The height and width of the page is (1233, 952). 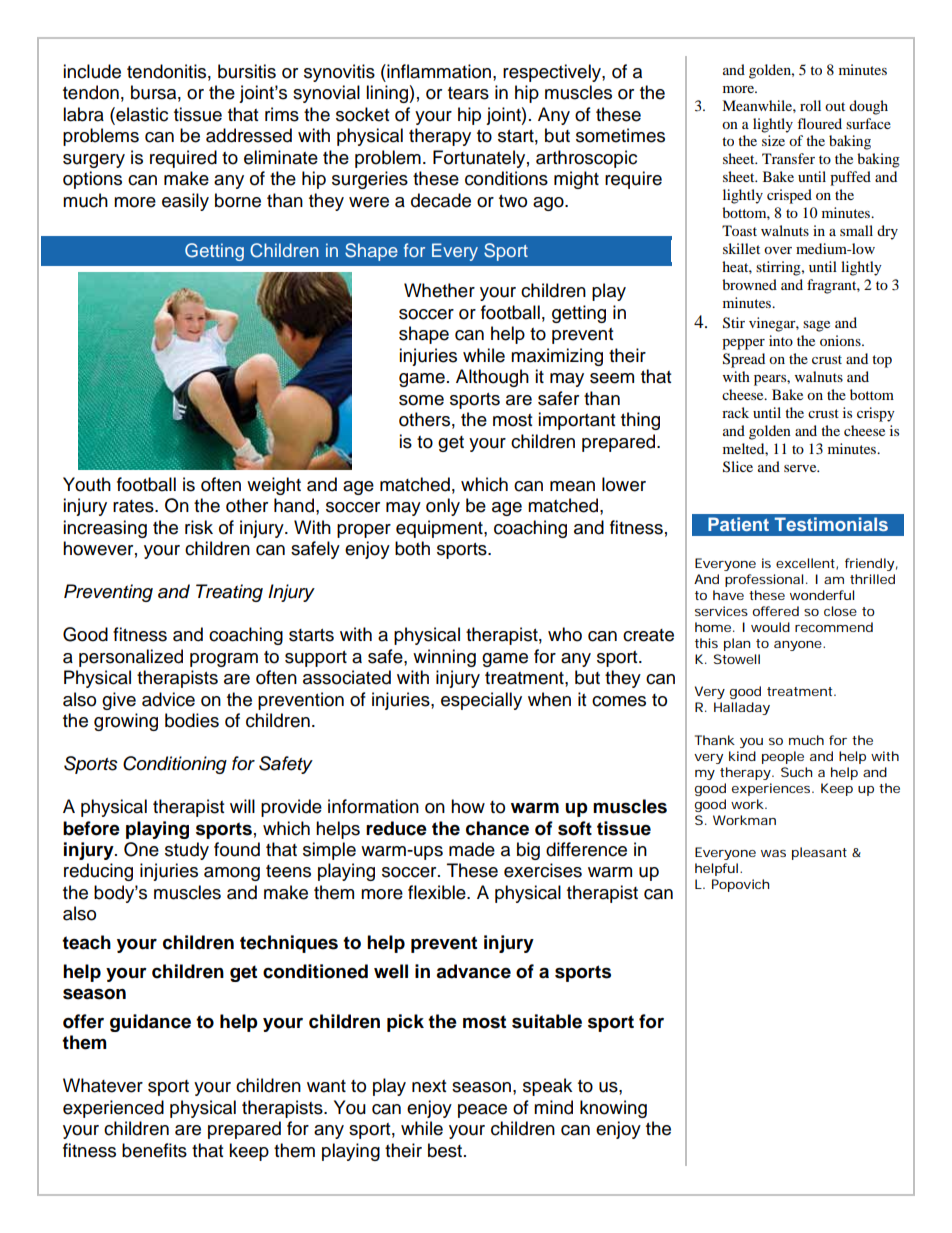 What do you see at coordinates (247, 71) in the page?
I see `bursitis` at bounding box center [247, 71].
